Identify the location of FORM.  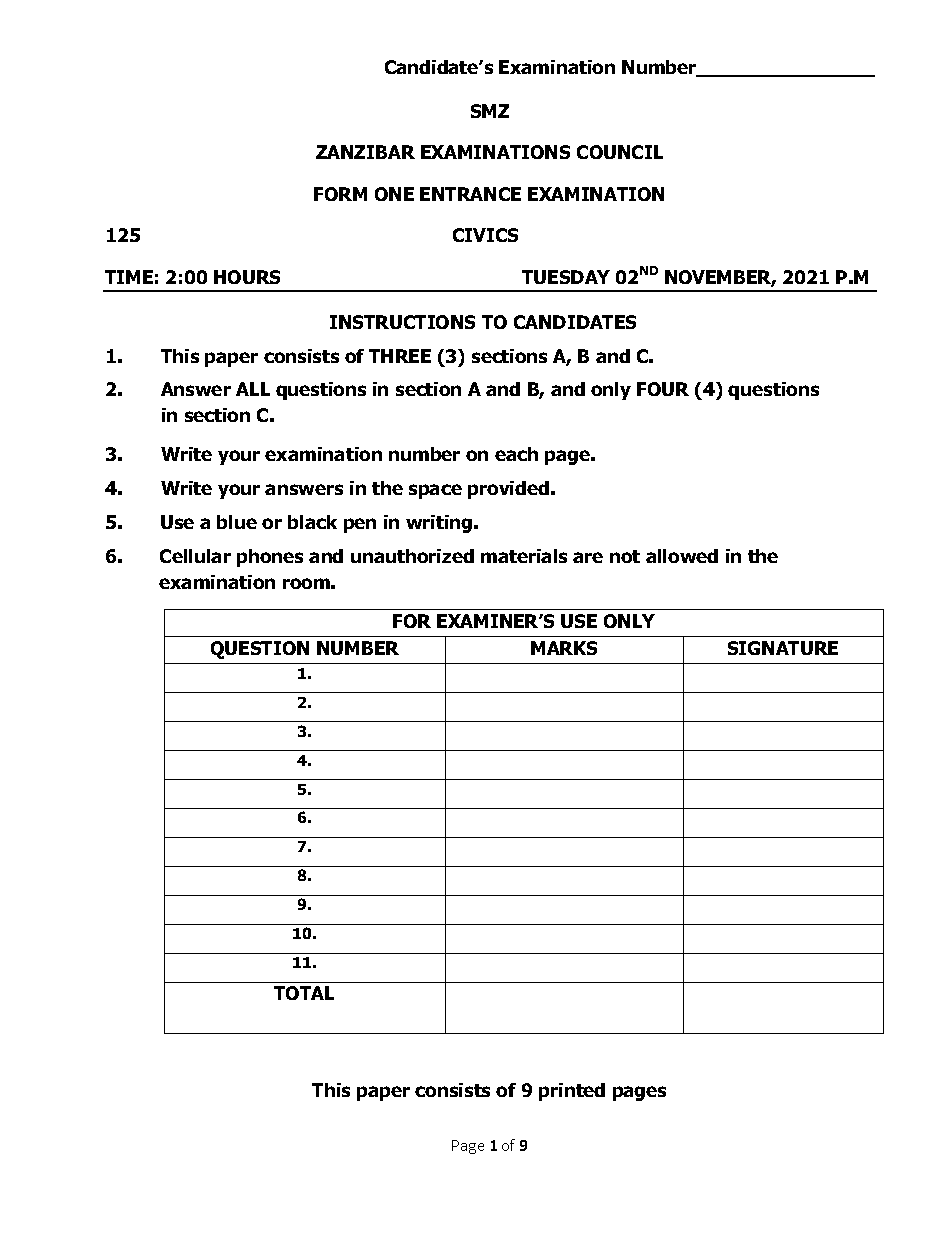
(340, 194).
